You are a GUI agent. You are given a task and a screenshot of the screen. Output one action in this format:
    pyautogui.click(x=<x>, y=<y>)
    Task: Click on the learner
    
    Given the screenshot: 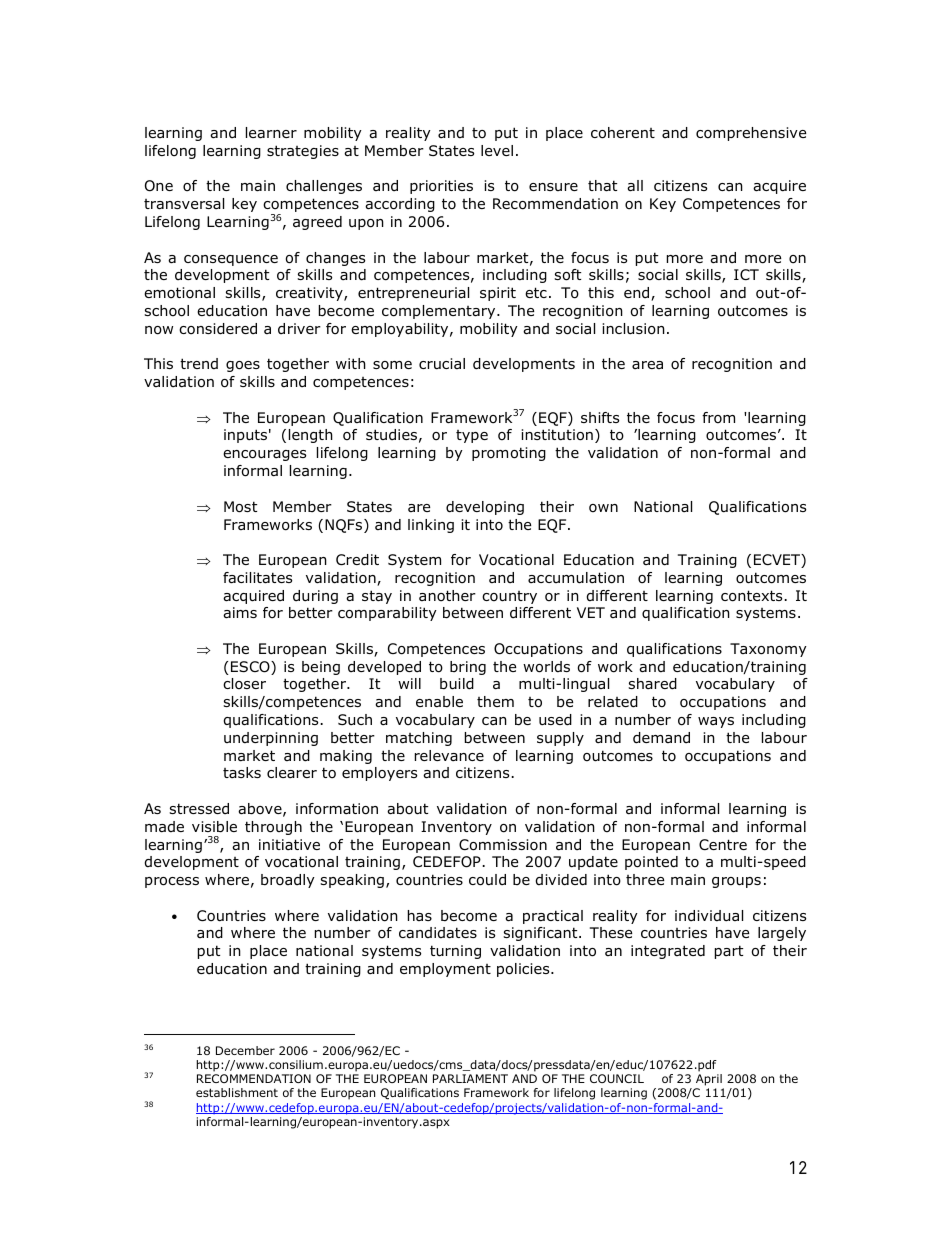 What is the action you would take?
    pyautogui.click(x=271, y=133)
